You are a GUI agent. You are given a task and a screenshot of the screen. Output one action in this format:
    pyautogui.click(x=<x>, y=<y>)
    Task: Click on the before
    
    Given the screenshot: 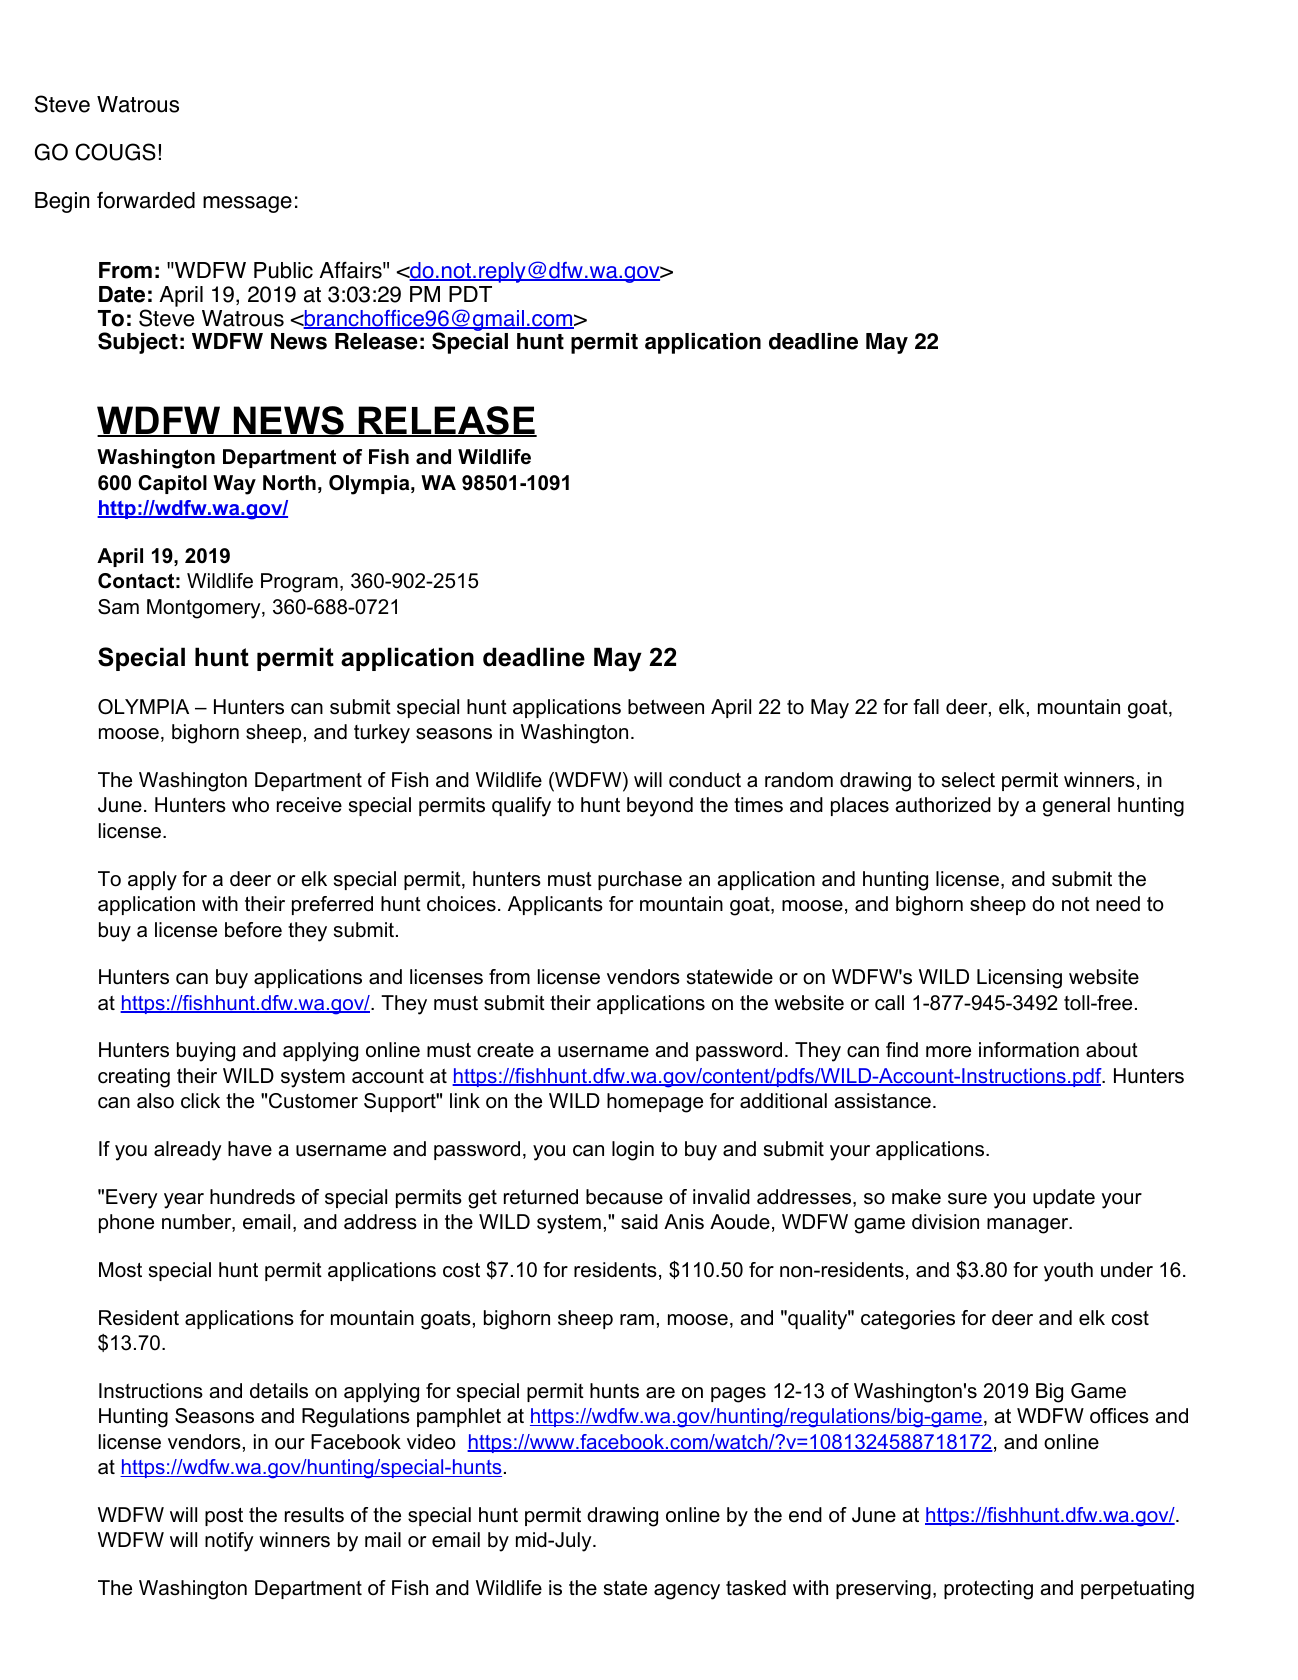 What is the action you would take?
    pyautogui.click(x=253, y=930)
